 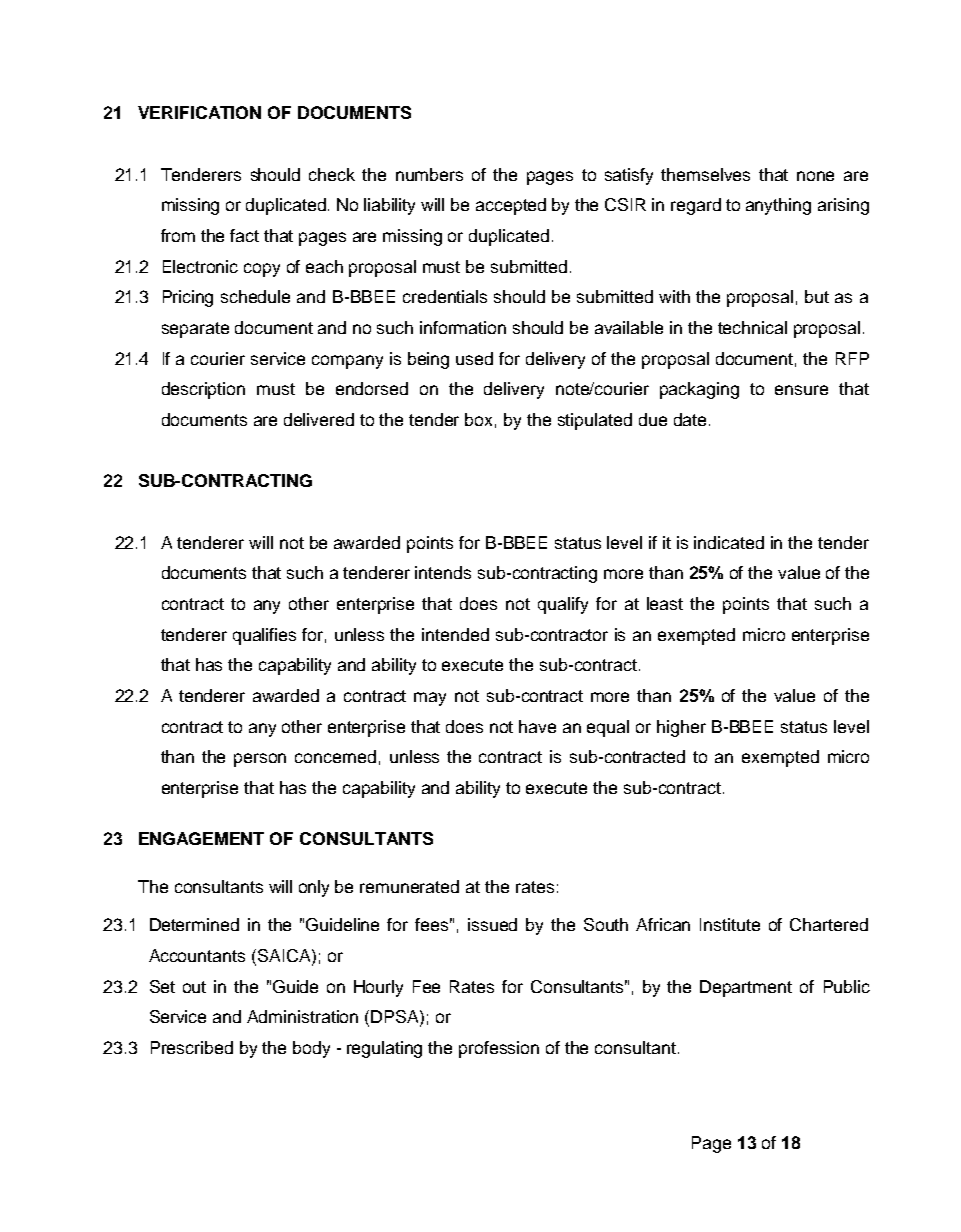 I want to click on intends, so click(x=443, y=572).
